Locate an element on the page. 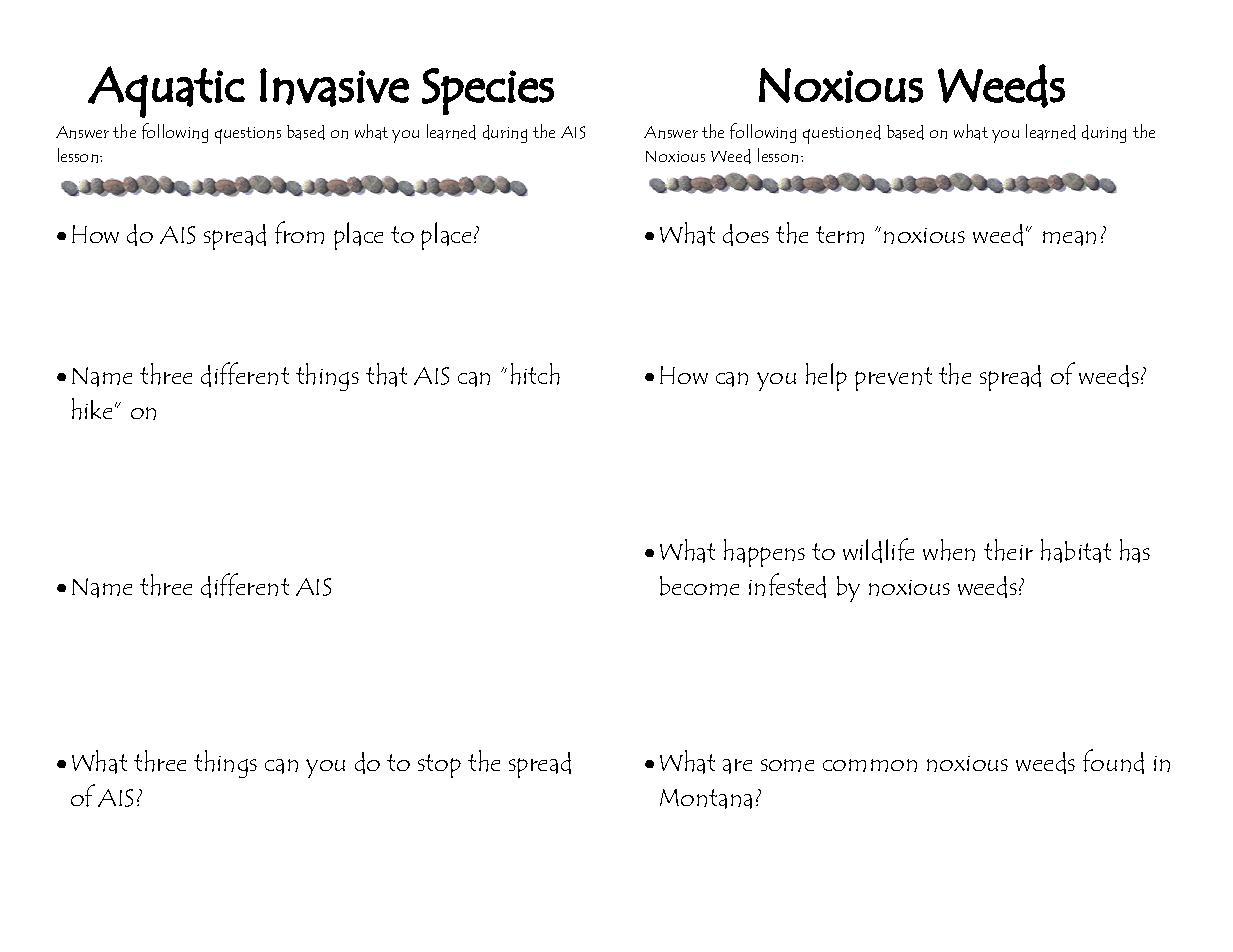 This page has height=952, width=1233. does is located at coordinates (746, 235).
